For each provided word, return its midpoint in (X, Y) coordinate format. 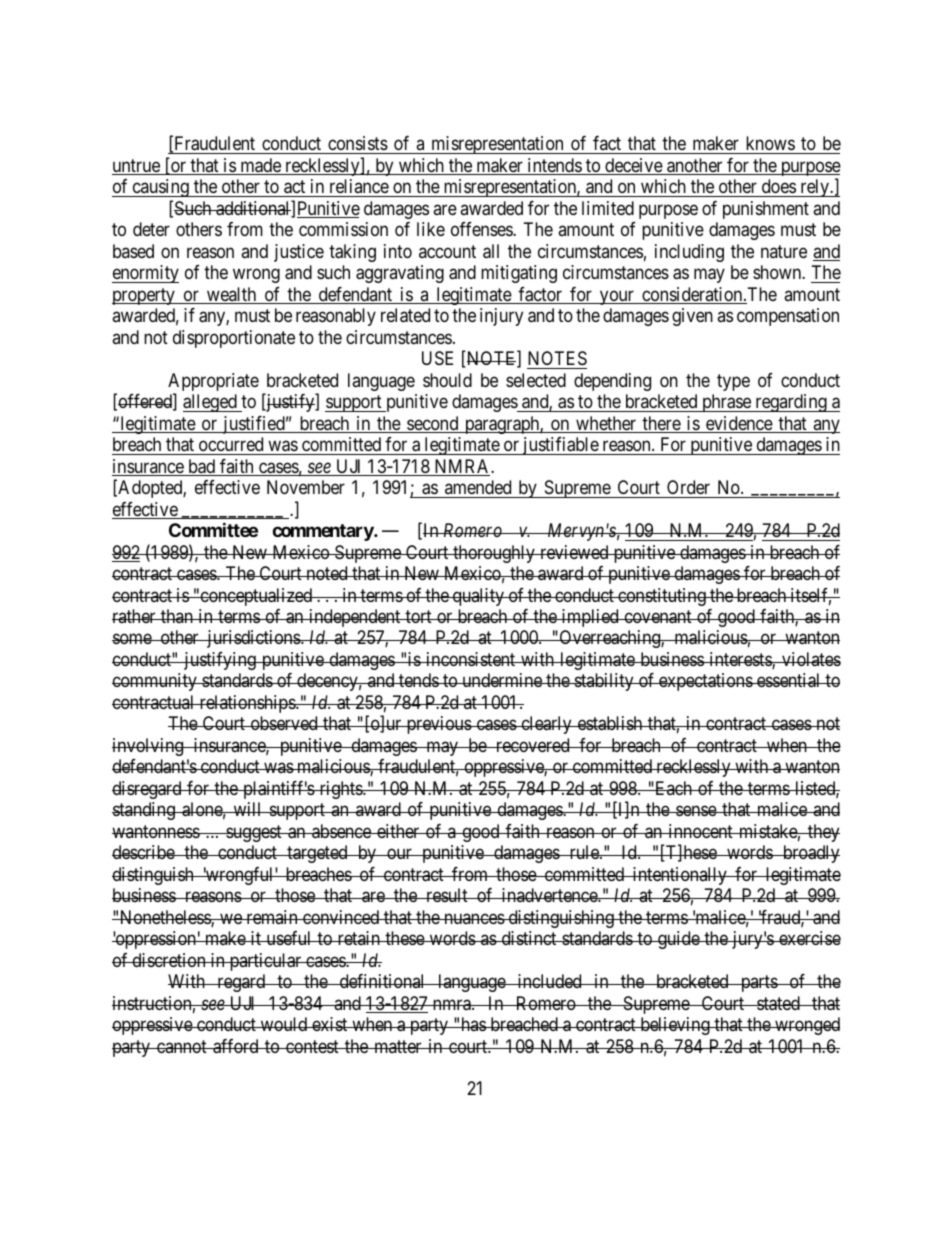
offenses (482, 229)
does (779, 186)
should (447, 380)
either (398, 831)
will (247, 809)
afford (236, 1046)
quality (478, 597)
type (733, 382)
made (260, 166)
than (177, 616)
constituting (662, 597)
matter (398, 1046)
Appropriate (213, 383)
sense (696, 811)
